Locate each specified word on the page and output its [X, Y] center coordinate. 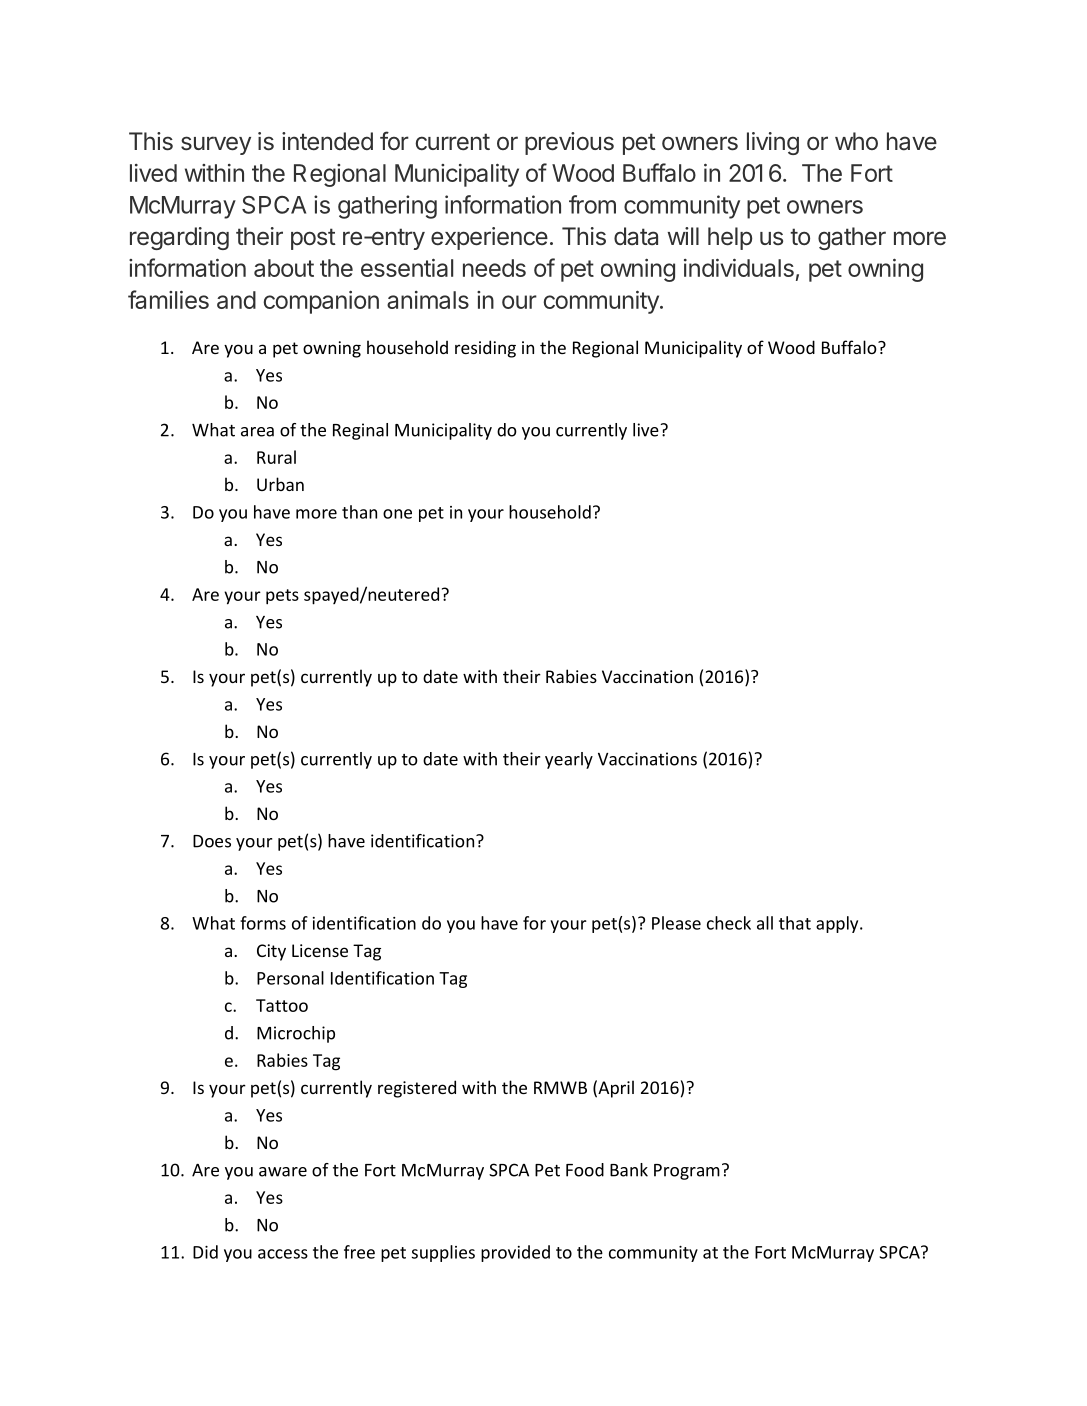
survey [216, 145]
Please [676, 923]
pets [282, 597]
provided [515, 1253]
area [257, 432]
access [283, 1254]
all [765, 923]
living [773, 143]
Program [687, 1172]
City [271, 952]
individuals [739, 267]
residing [485, 349]
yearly [569, 760]
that [795, 923]
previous [569, 143]
